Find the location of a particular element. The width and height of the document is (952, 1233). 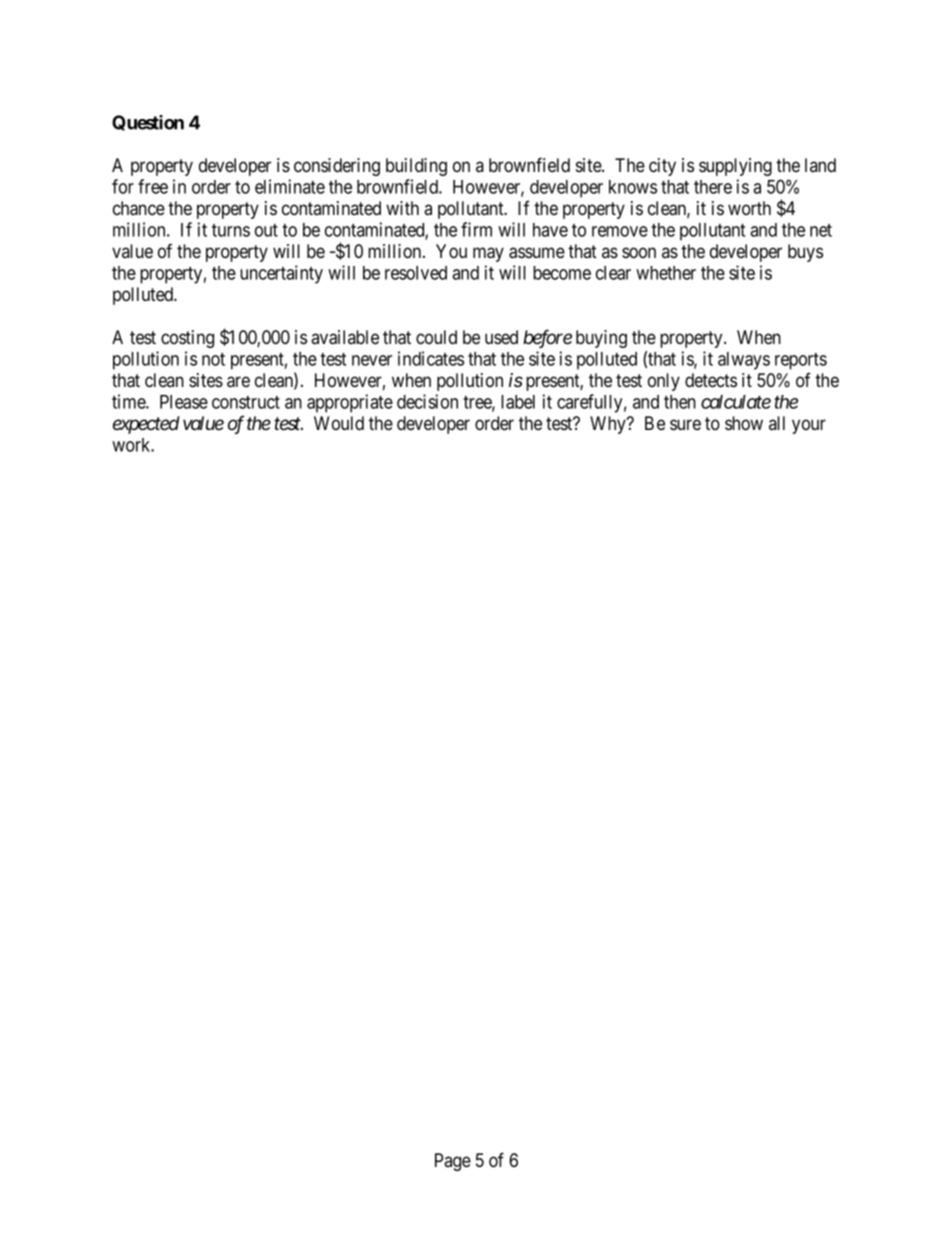

Why is located at coordinates (609, 425).
